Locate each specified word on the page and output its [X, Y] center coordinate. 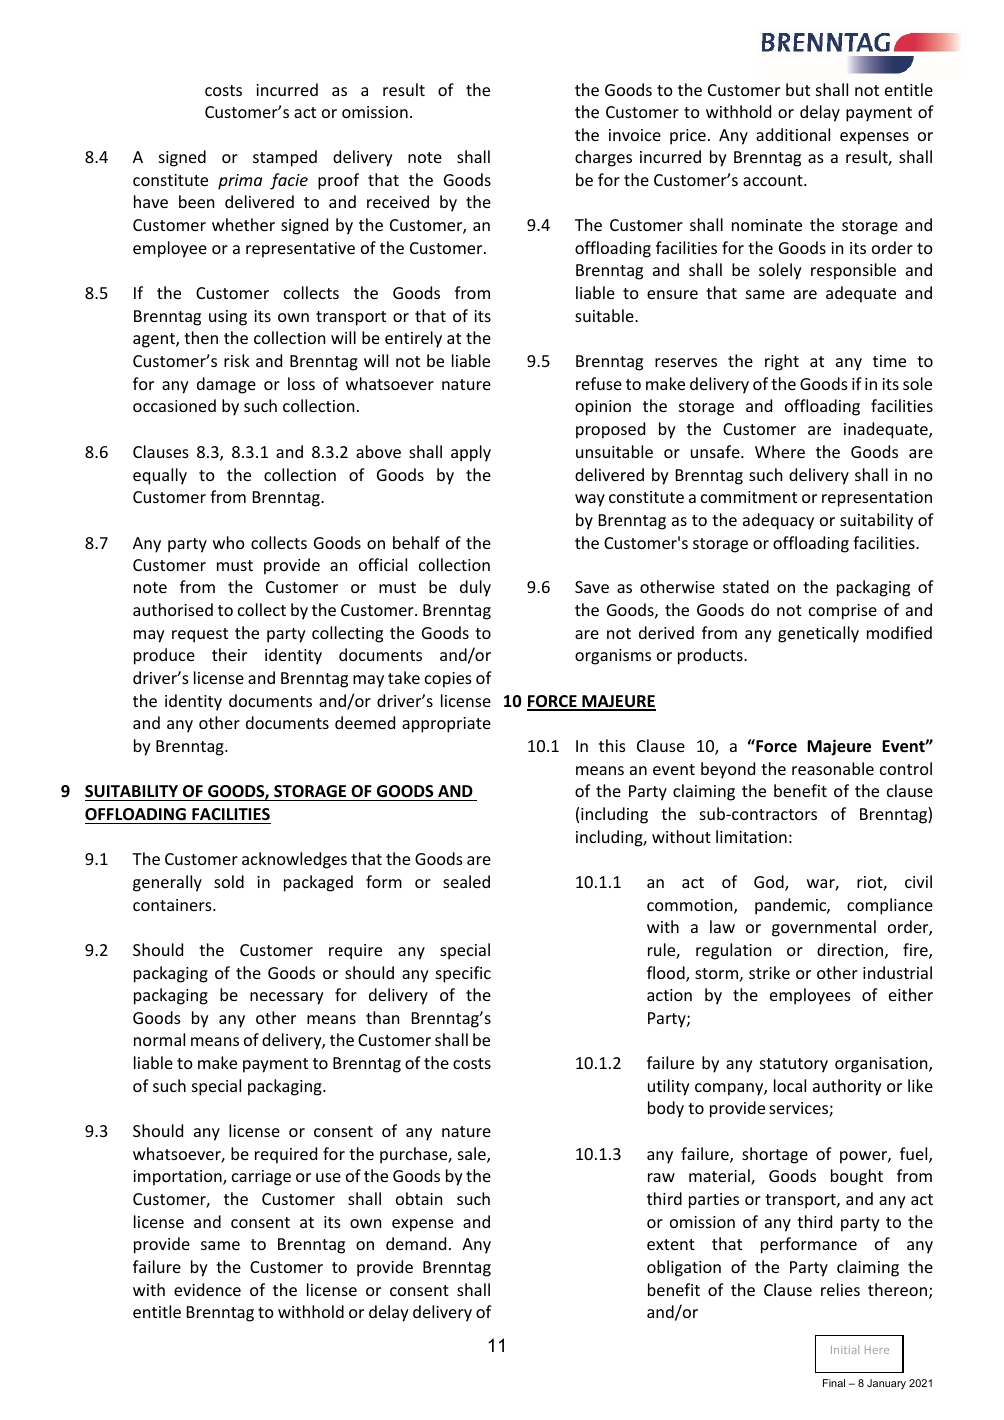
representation [877, 499]
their [229, 654]
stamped [285, 158]
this [612, 745]
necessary [287, 998]
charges [603, 158]
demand [416, 1243]
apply [471, 453]
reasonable [833, 768]
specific [463, 974]
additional [793, 134]
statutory [794, 1065]
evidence [207, 1289]
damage [226, 385]
